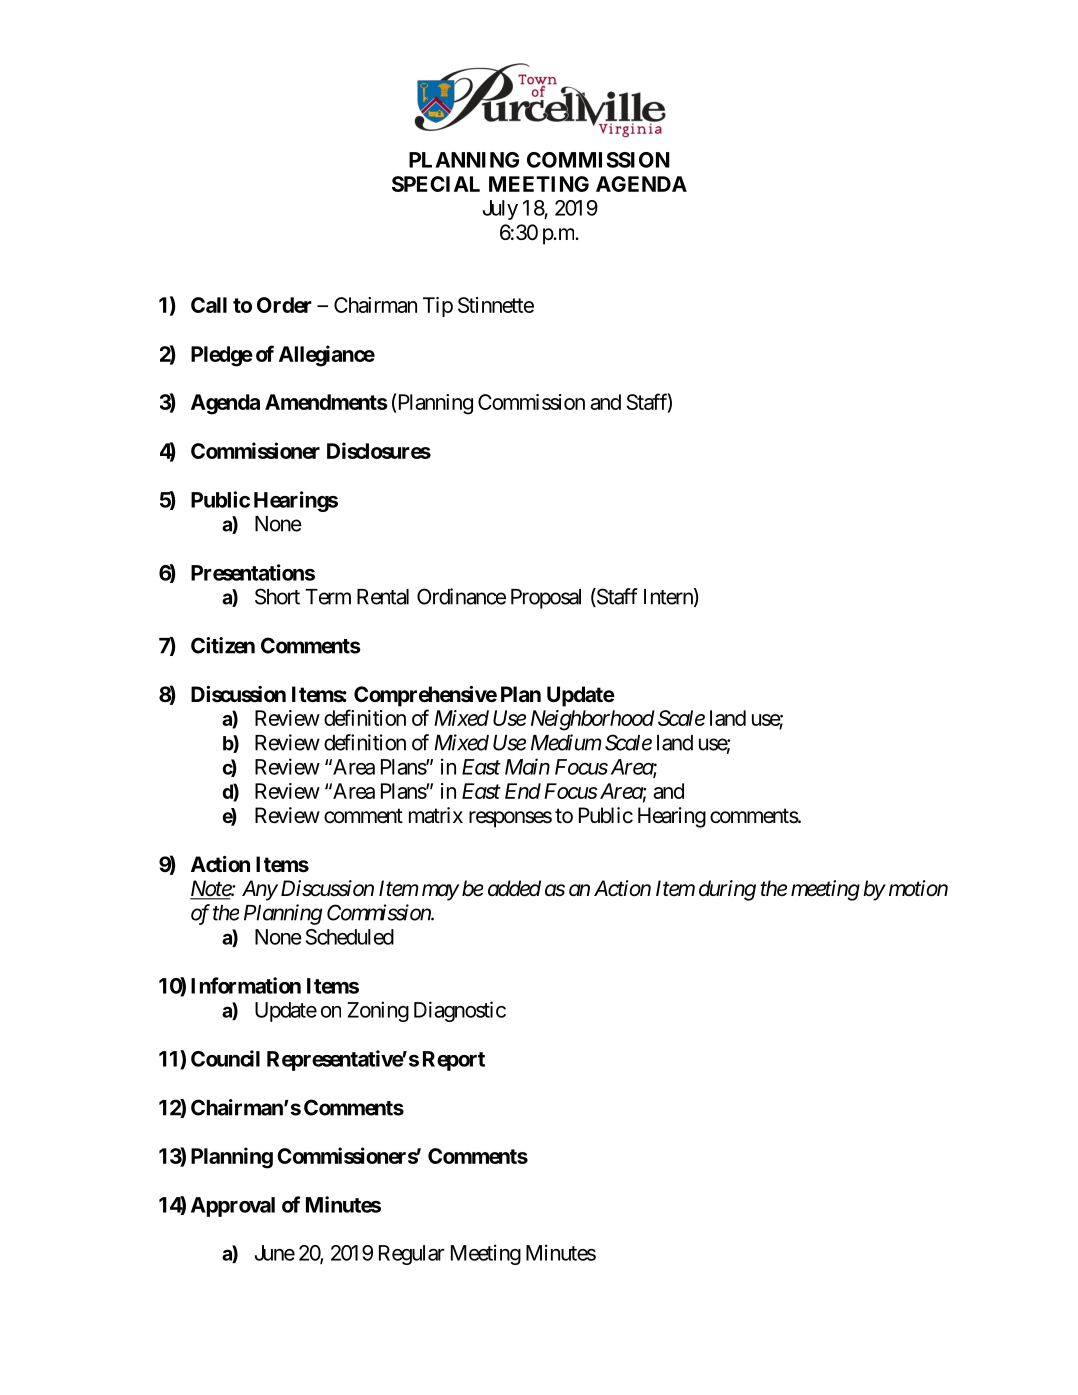 This page has height=1395, width=1078. I want to click on Citizen, so click(223, 645).
